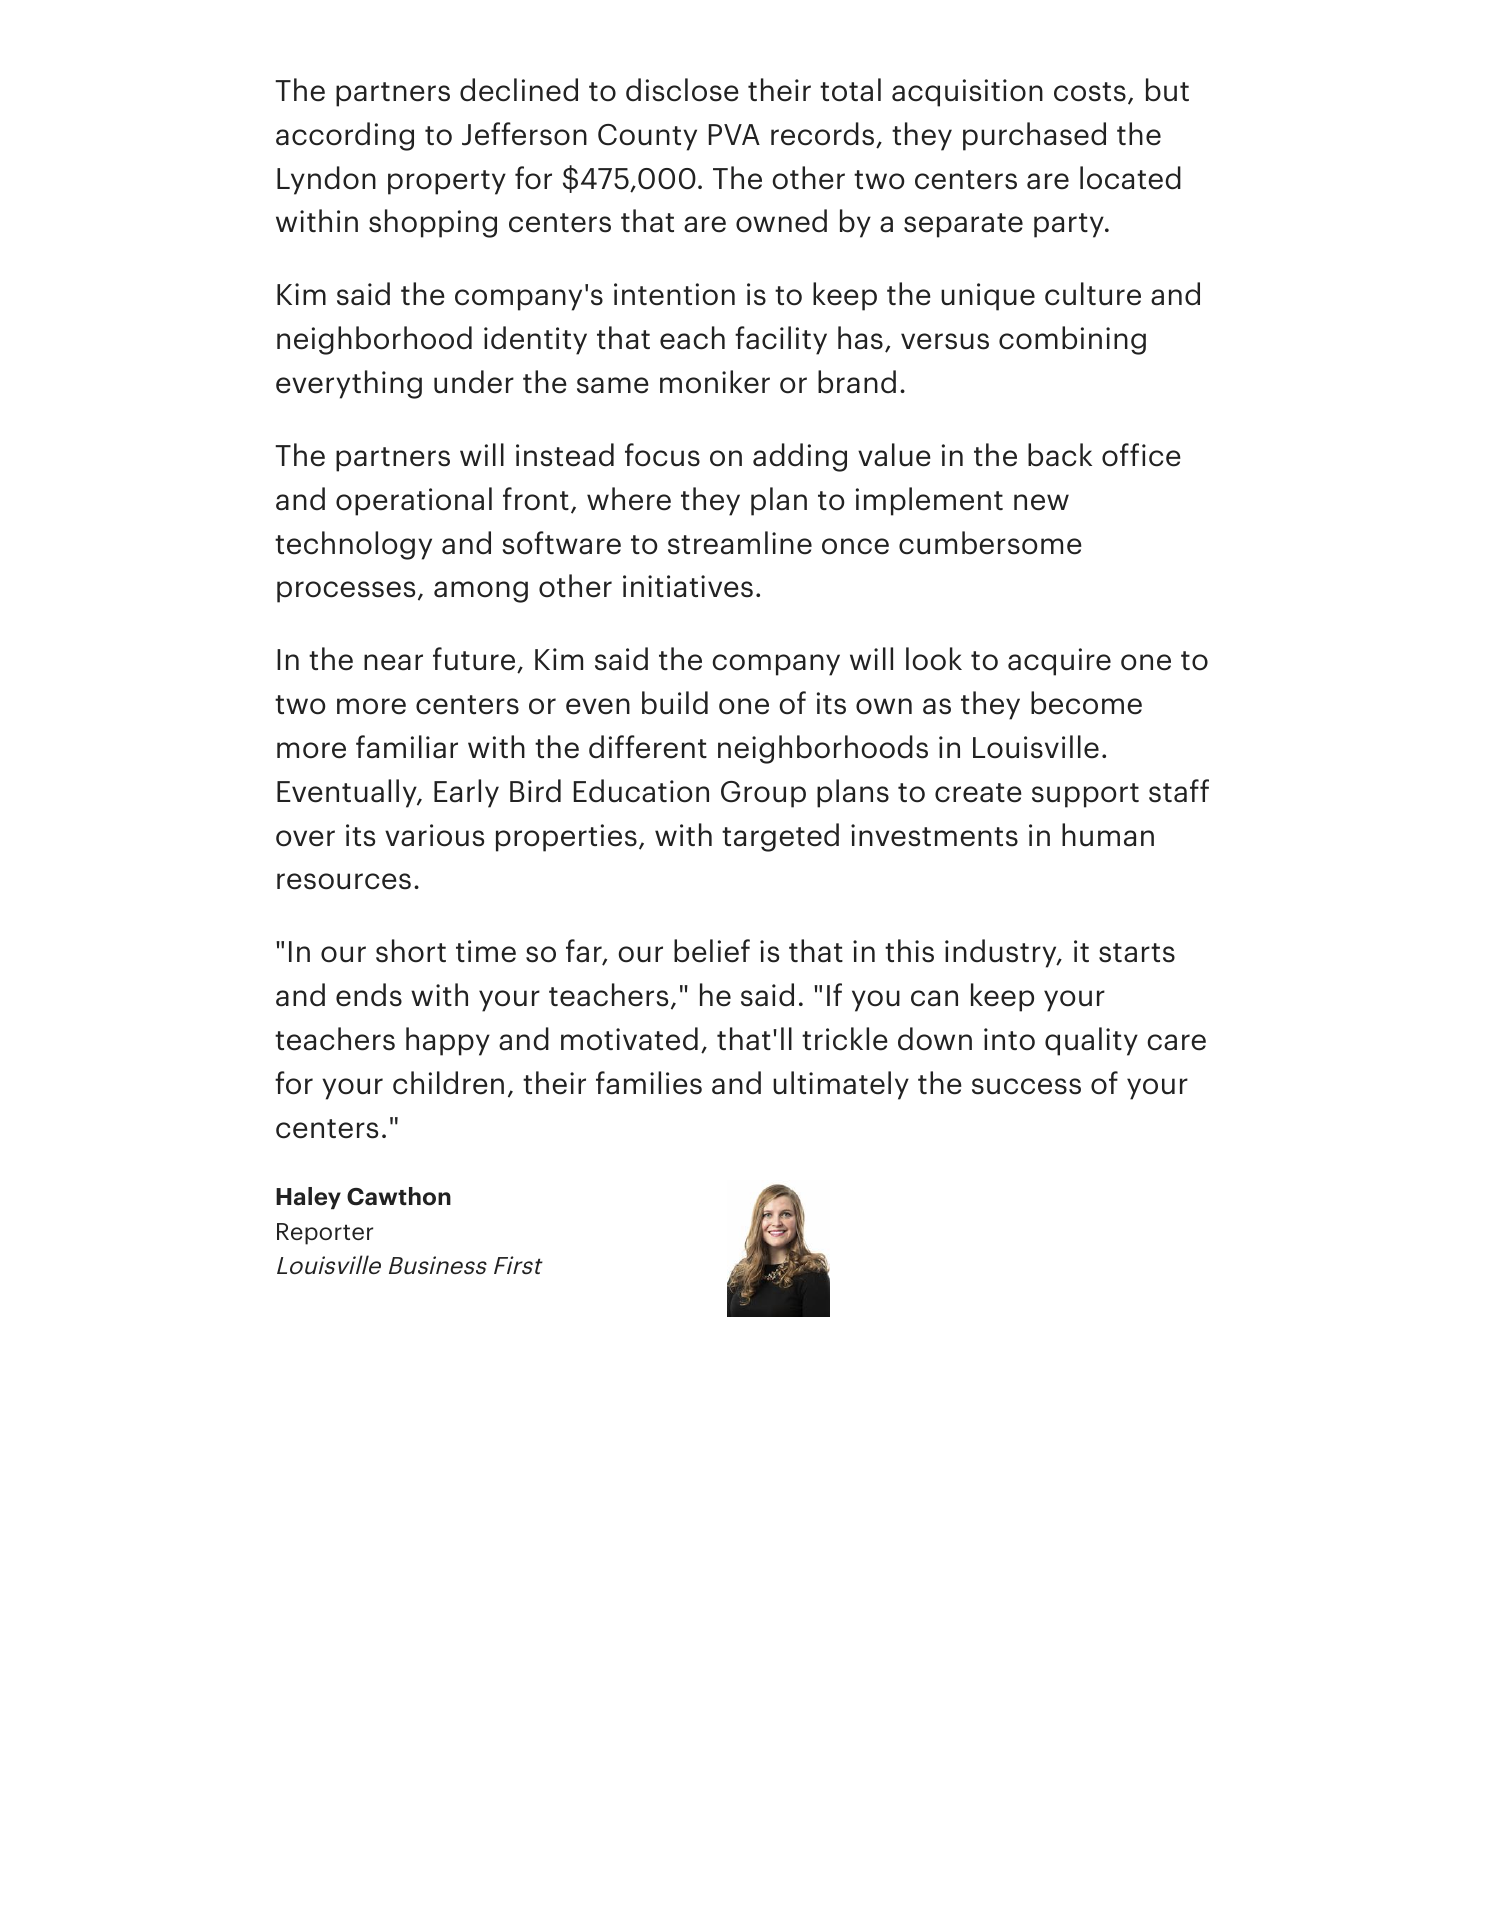  I want to click on moniker, so click(715, 382).
